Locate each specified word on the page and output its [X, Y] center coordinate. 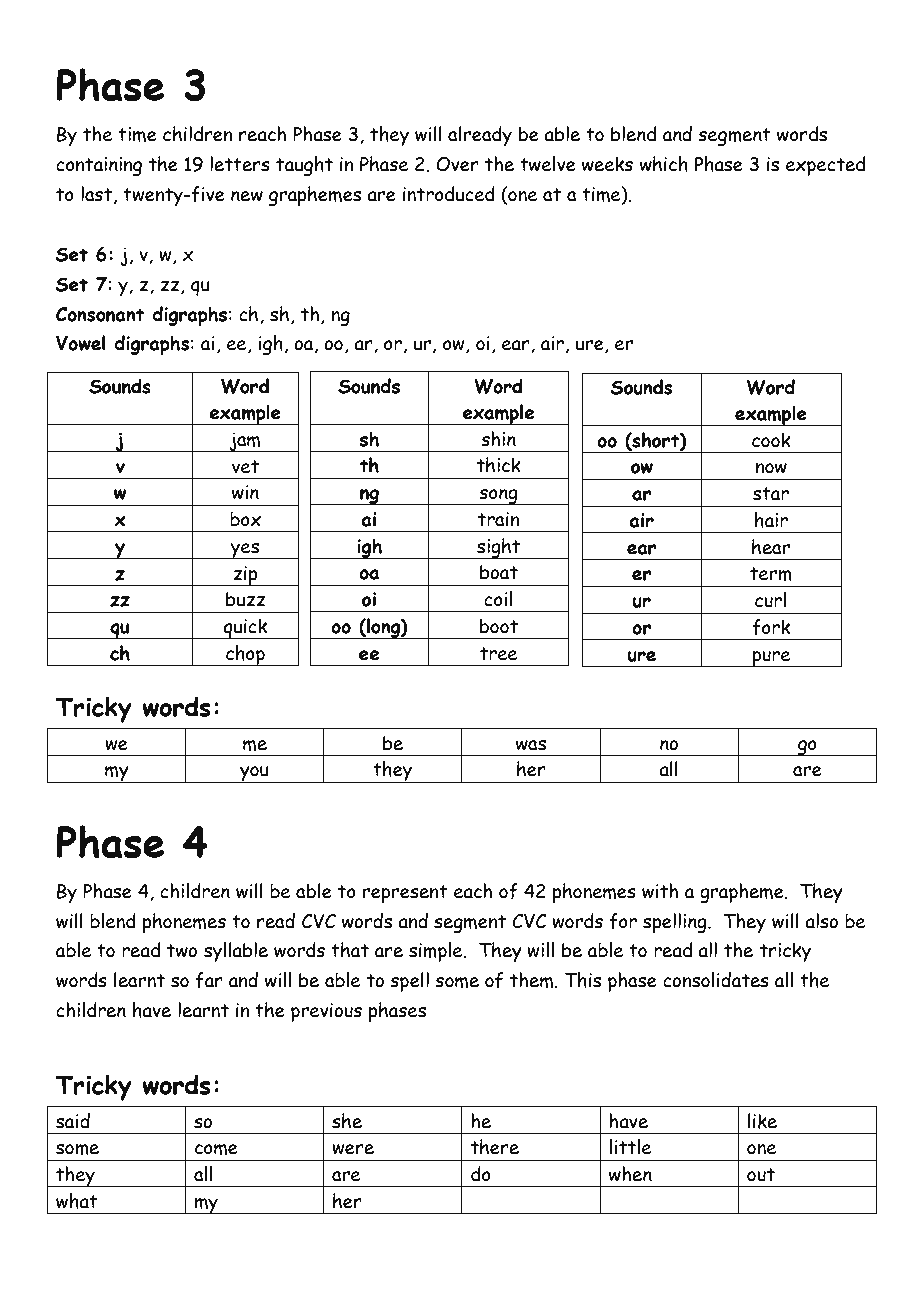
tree [498, 654]
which [664, 164]
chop [245, 655]
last [96, 194]
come [216, 1149]
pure [771, 659]
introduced [449, 194]
